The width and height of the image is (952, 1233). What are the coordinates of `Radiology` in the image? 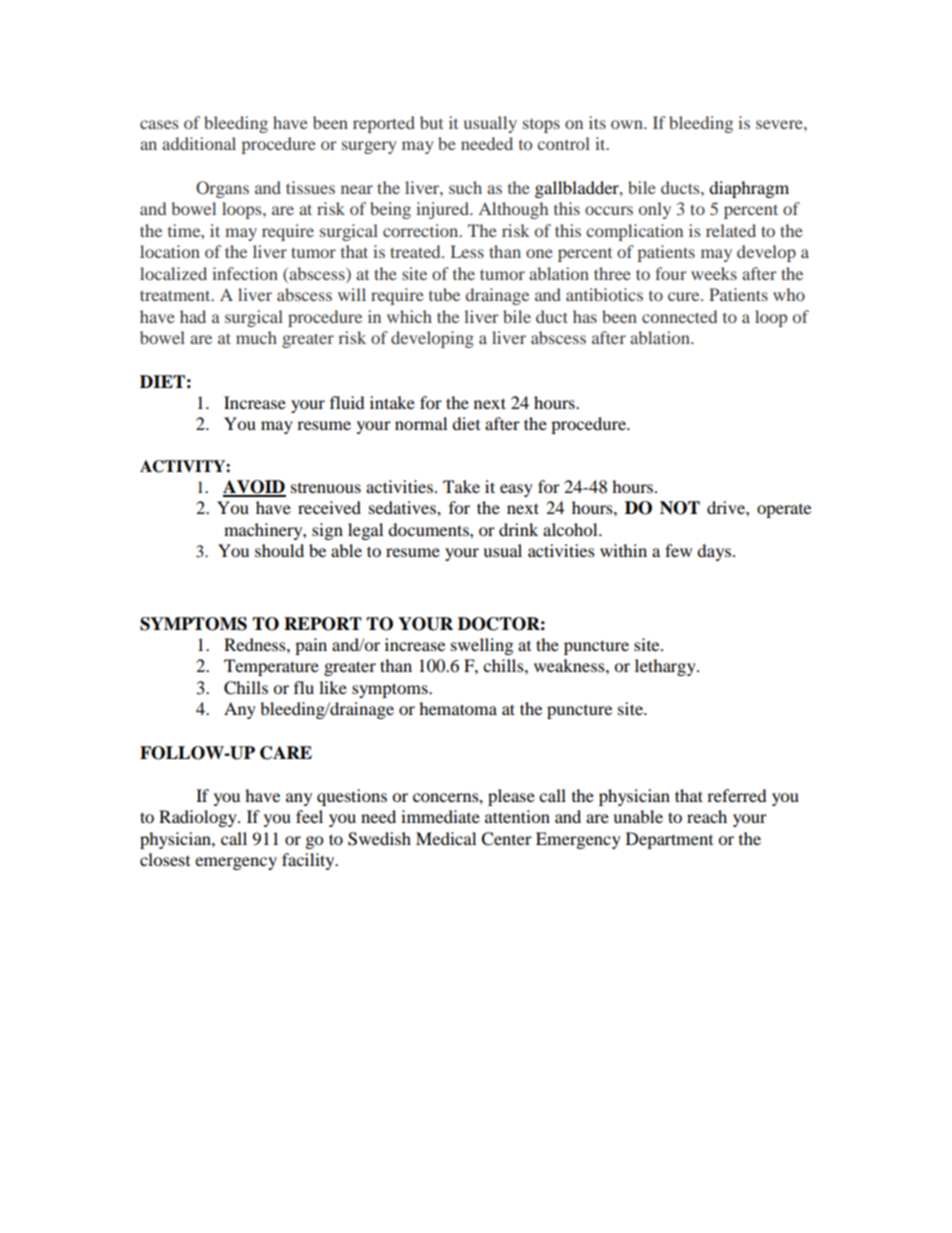 It's located at (199, 818).
